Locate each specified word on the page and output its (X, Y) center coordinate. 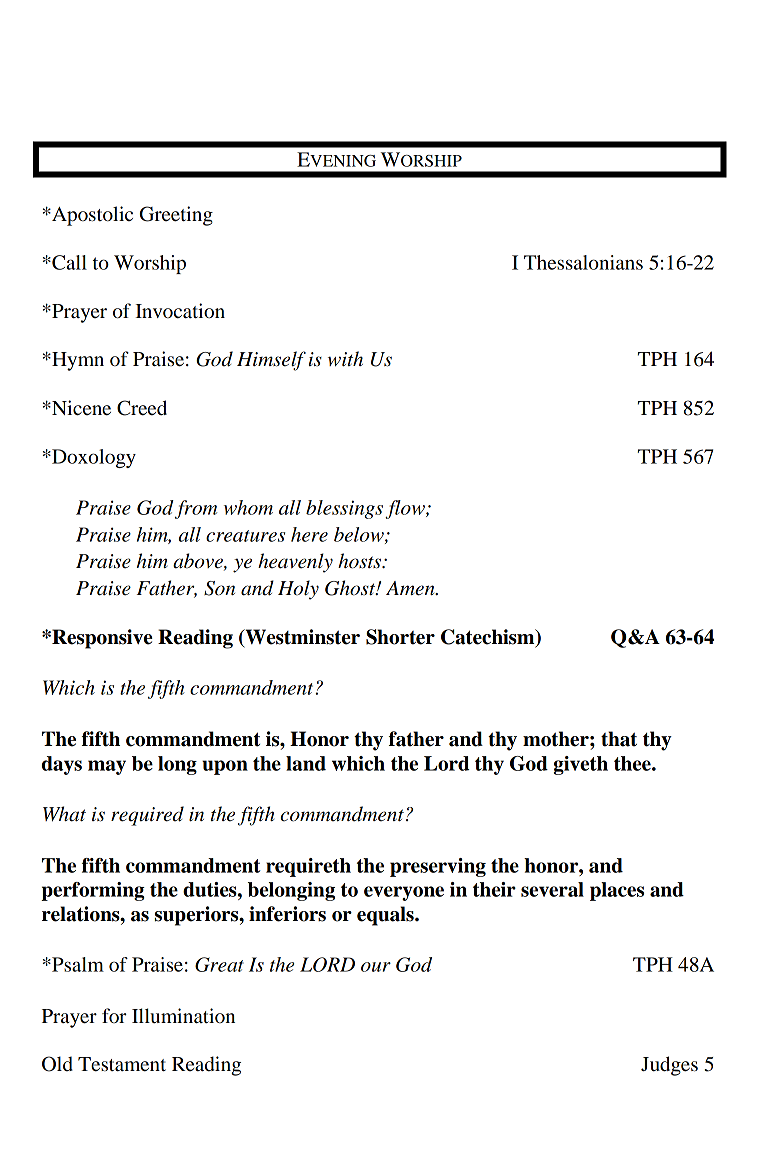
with (345, 358)
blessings (344, 509)
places (617, 891)
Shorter (400, 637)
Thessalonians (583, 262)
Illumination (183, 1015)
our (376, 967)
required (147, 816)
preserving (438, 867)
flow (406, 509)
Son (219, 588)
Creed (142, 408)
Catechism (489, 638)
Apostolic (91, 216)
